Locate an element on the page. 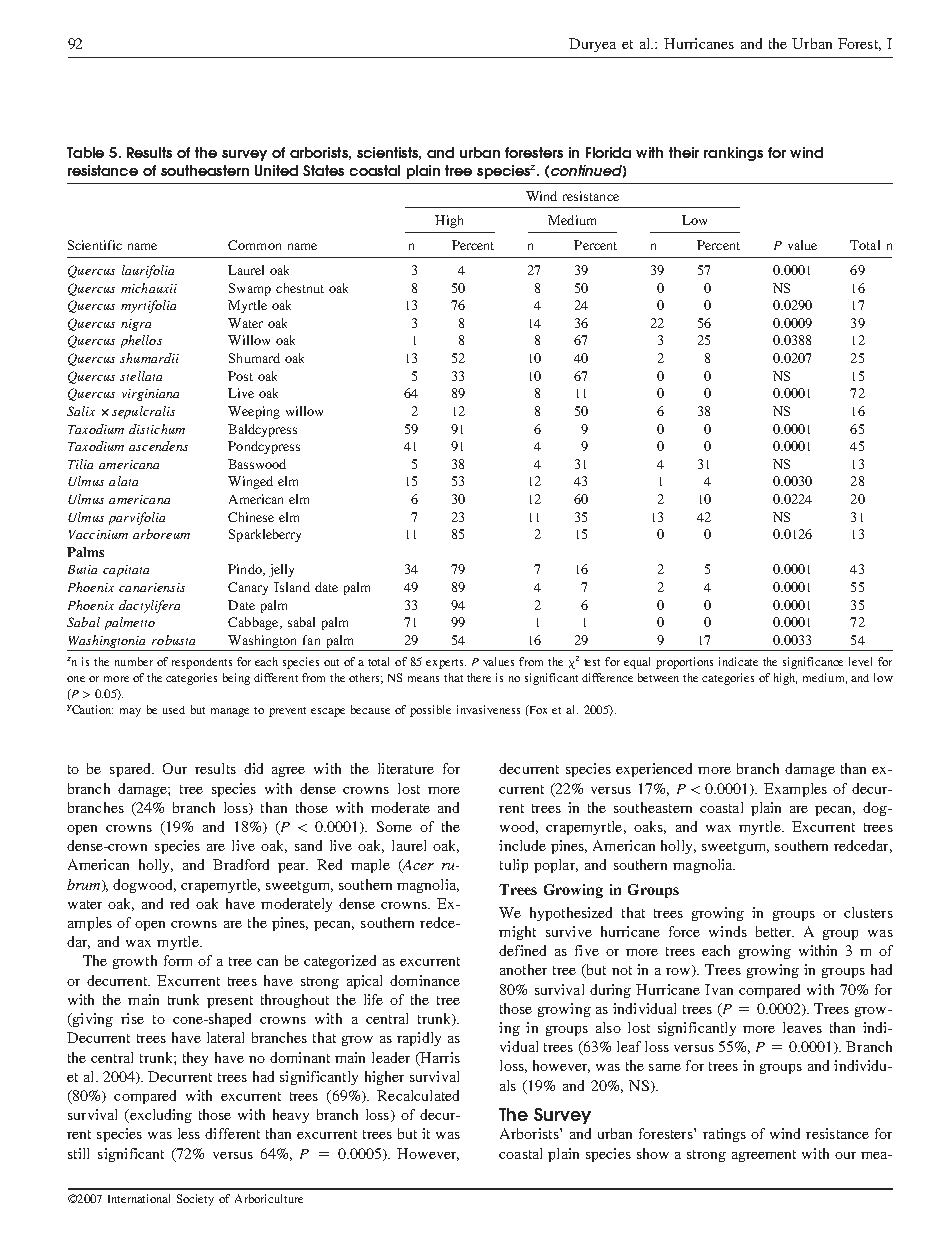 The height and width of the image is (1256, 952). less is located at coordinates (189, 1133).
